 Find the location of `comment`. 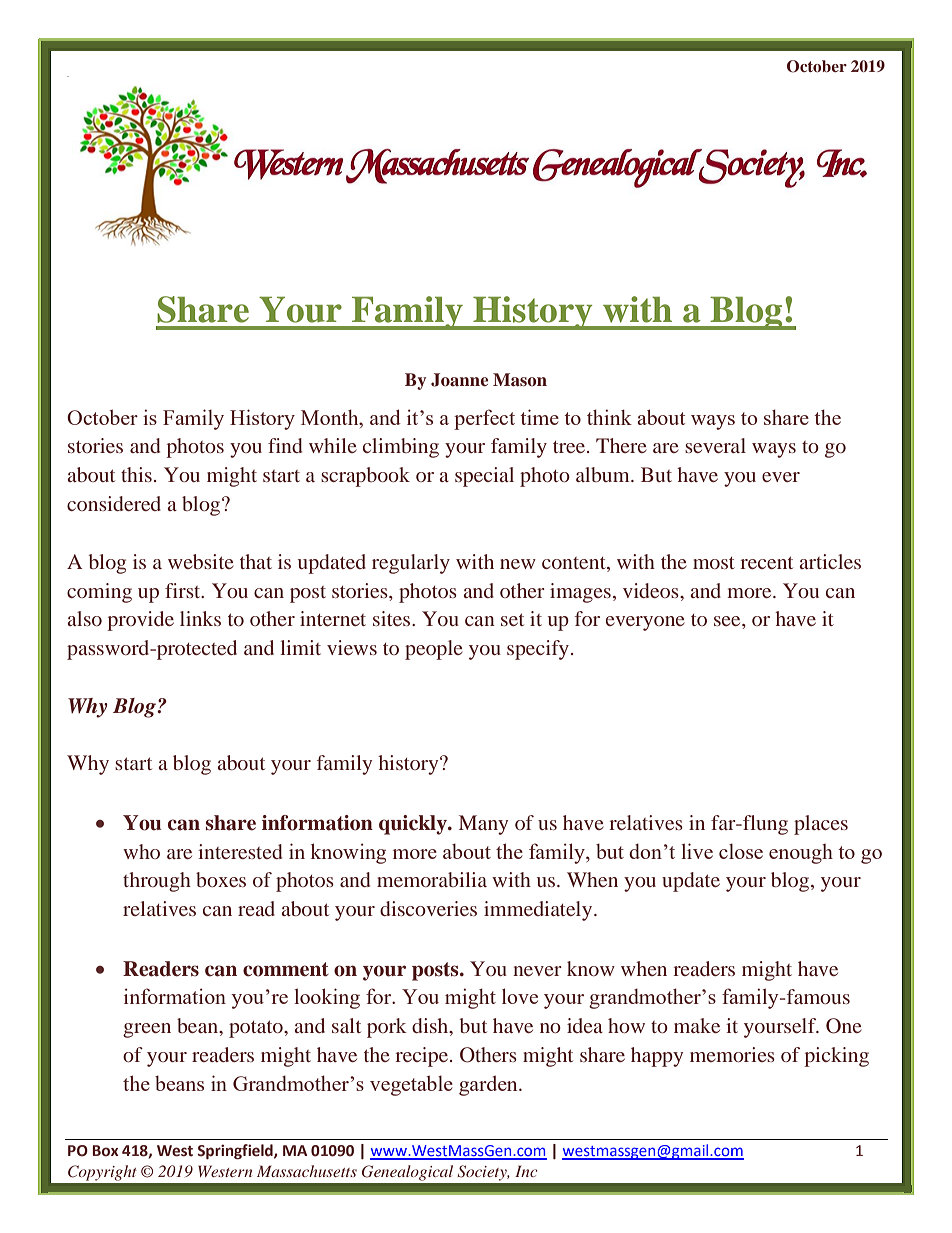

comment is located at coordinates (286, 969).
